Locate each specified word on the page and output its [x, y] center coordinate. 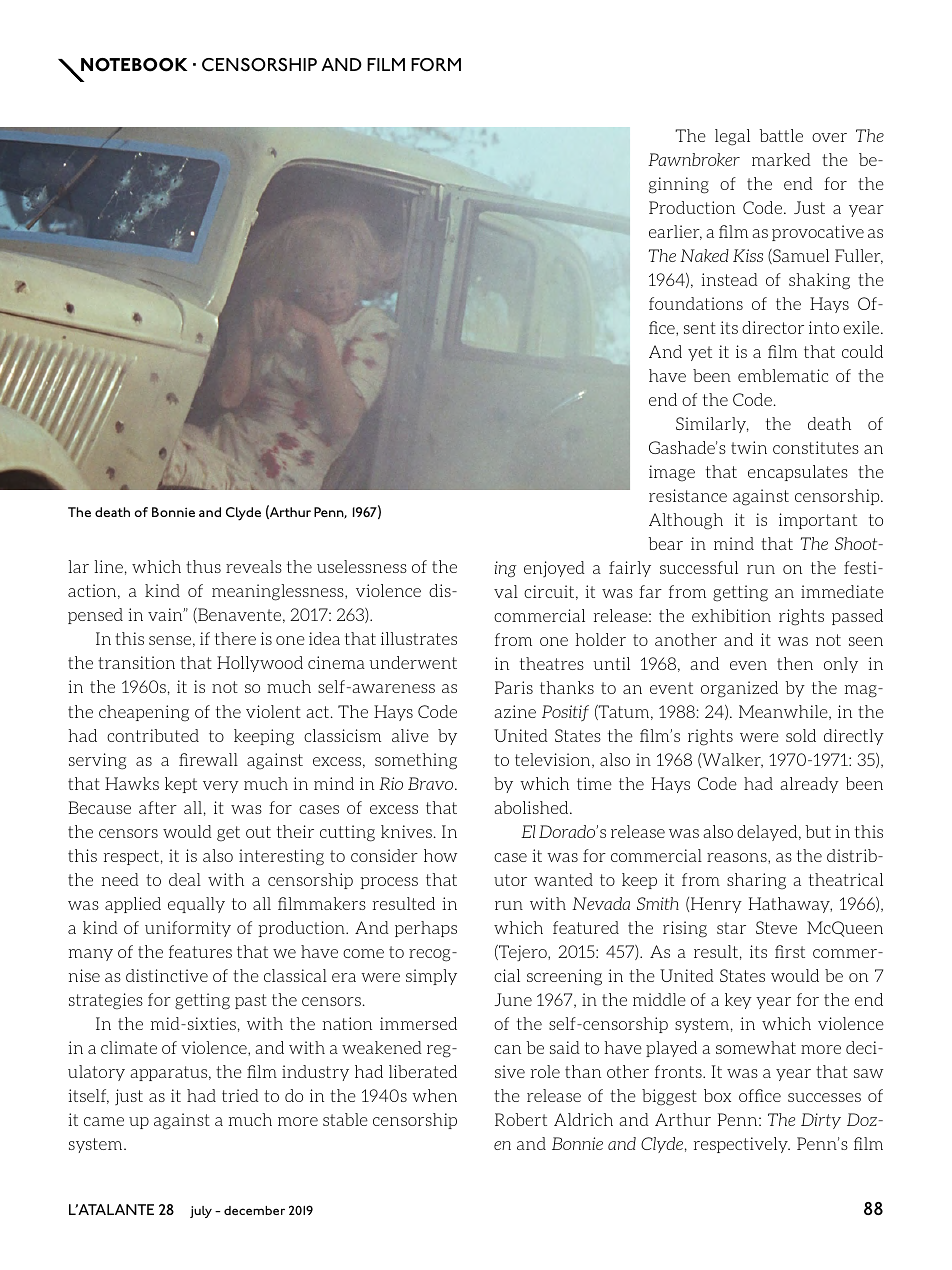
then [795, 663]
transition [136, 662]
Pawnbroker [694, 159]
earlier [675, 232]
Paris [514, 687]
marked [781, 159]
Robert [521, 1119]
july [201, 1212]
